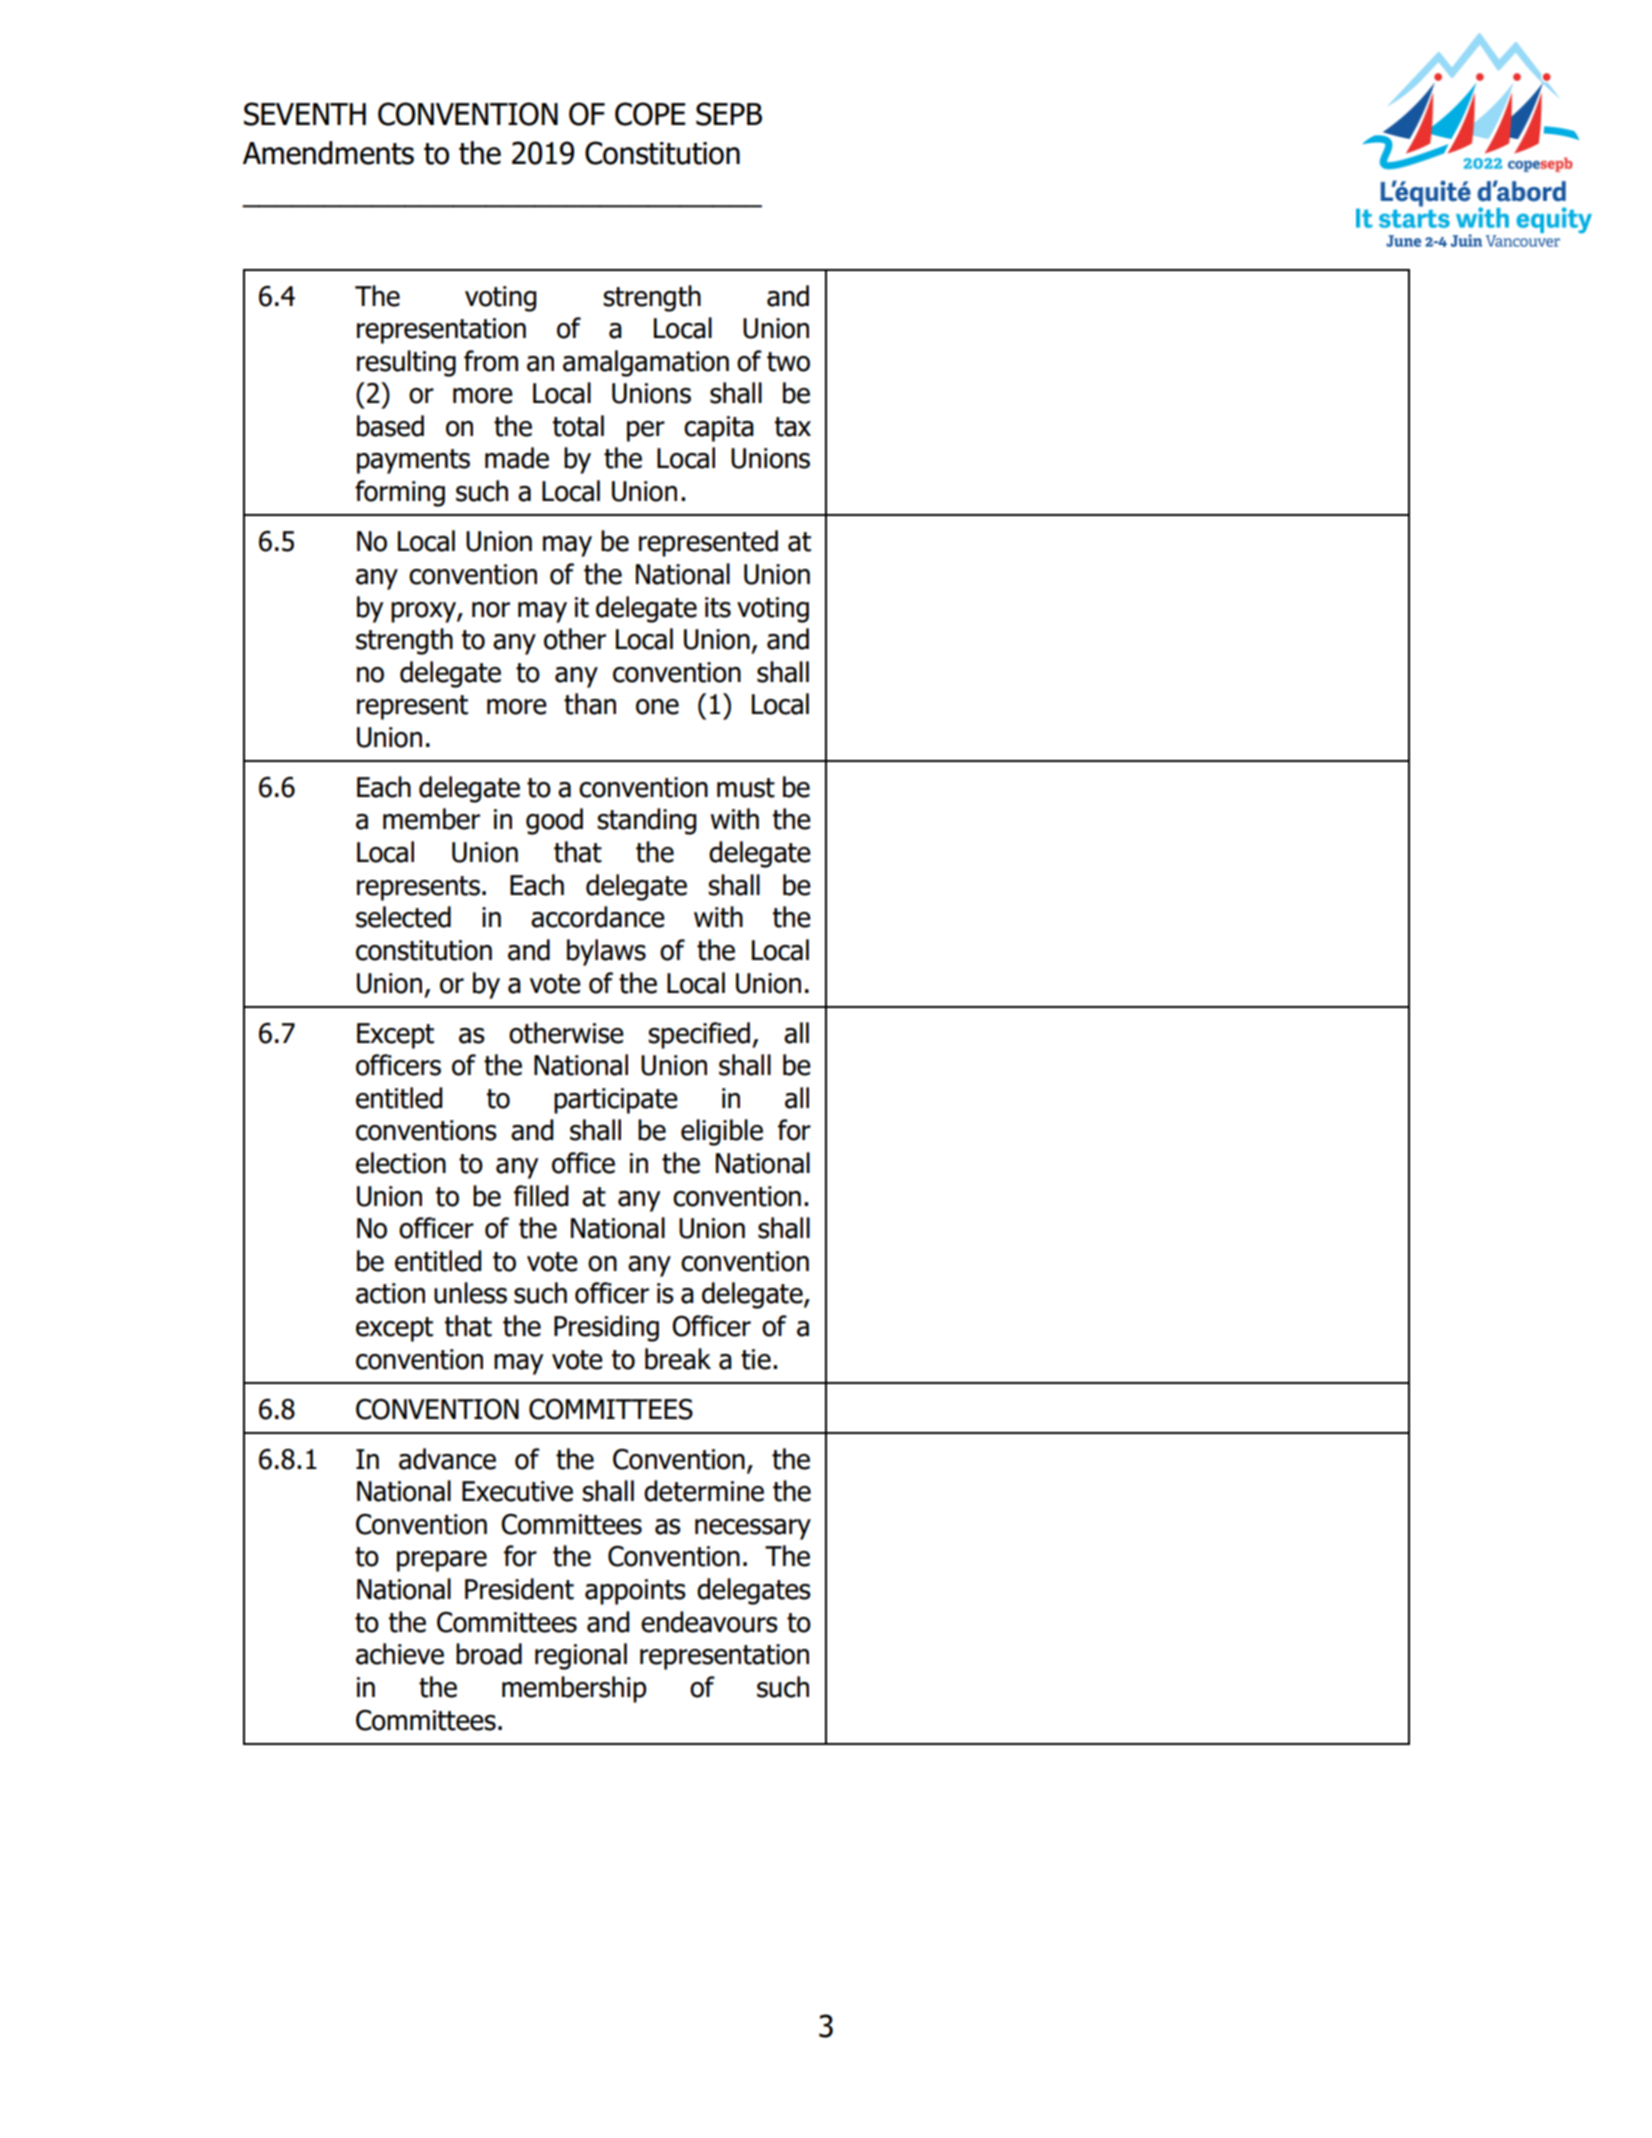  I want to click on election, so click(401, 1163).
